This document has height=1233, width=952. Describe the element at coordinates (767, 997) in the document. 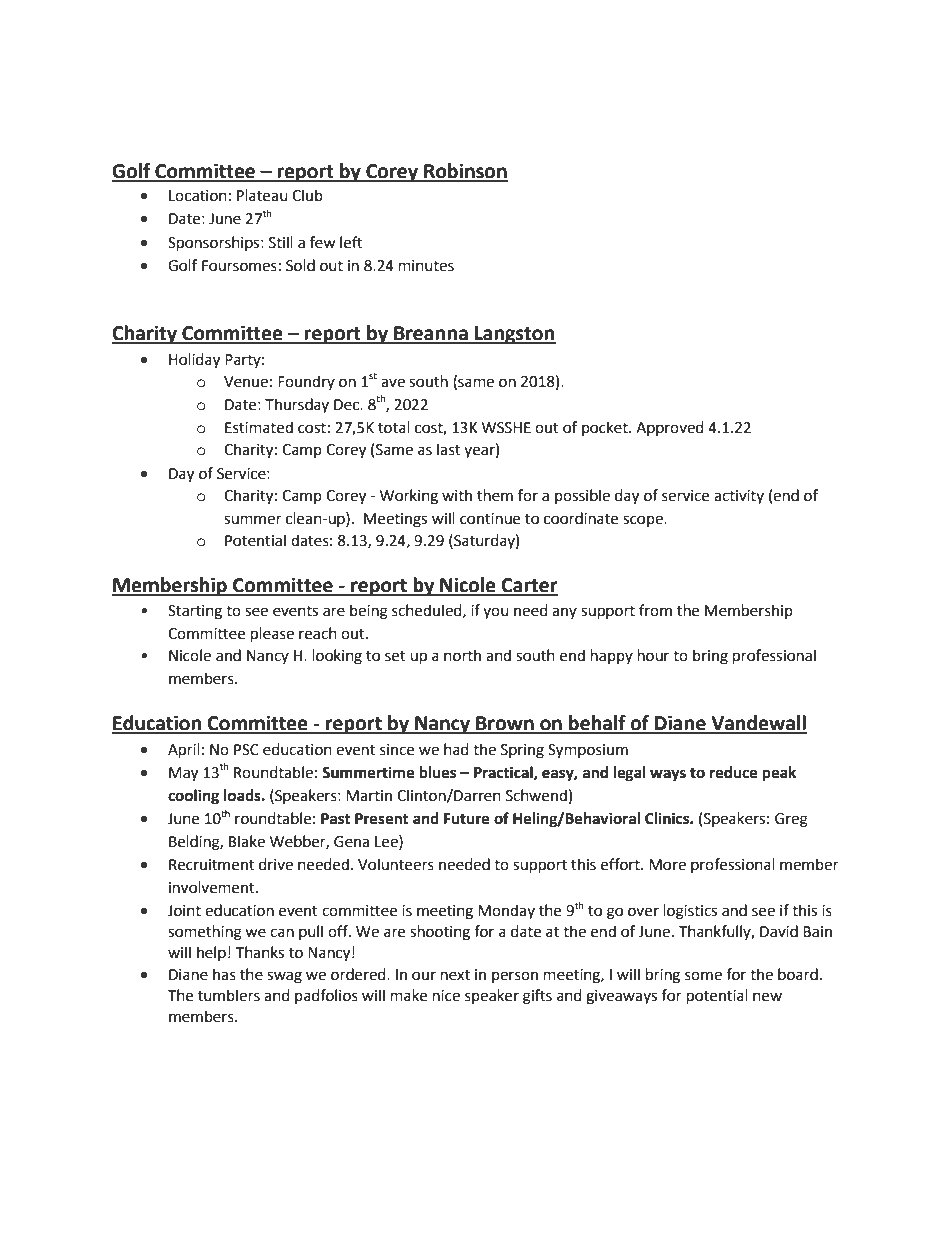

I see `new` at that location.
